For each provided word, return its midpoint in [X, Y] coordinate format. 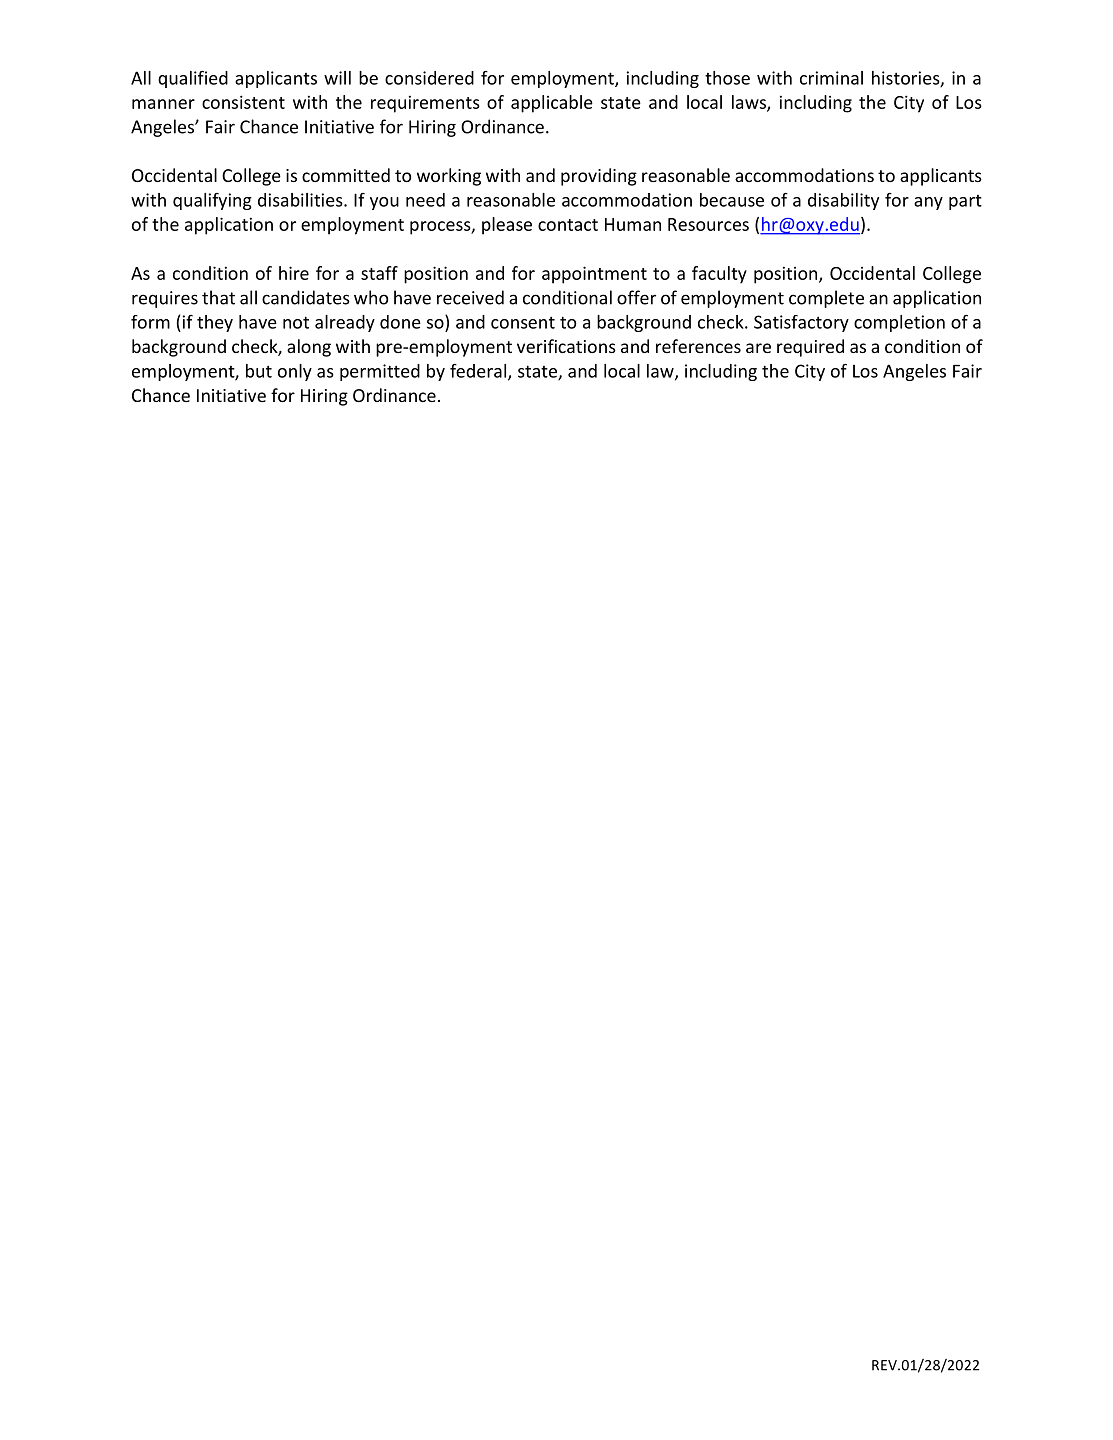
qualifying [212, 201]
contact [568, 225]
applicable [552, 104]
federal [479, 372]
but [259, 371]
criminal [831, 78]
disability [843, 201]
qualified [193, 79]
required [810, 348]
